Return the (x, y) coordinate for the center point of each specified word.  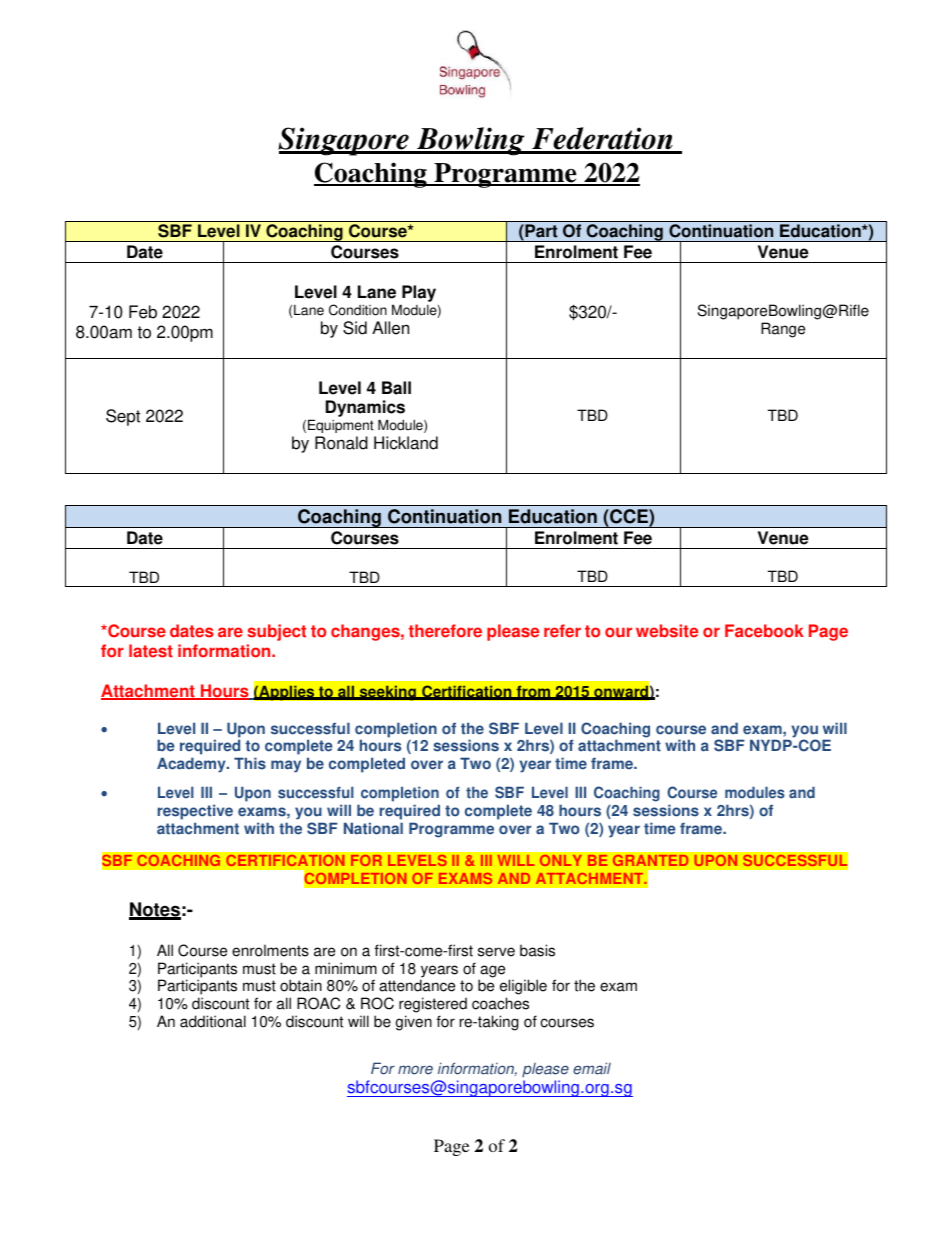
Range (783, 330)
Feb (143, 312)
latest (151, 651)
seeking (387, 693)
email (592, 1068)
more (415, 1070)
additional (213, 1021)
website (667, 631)
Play (418, 295)
